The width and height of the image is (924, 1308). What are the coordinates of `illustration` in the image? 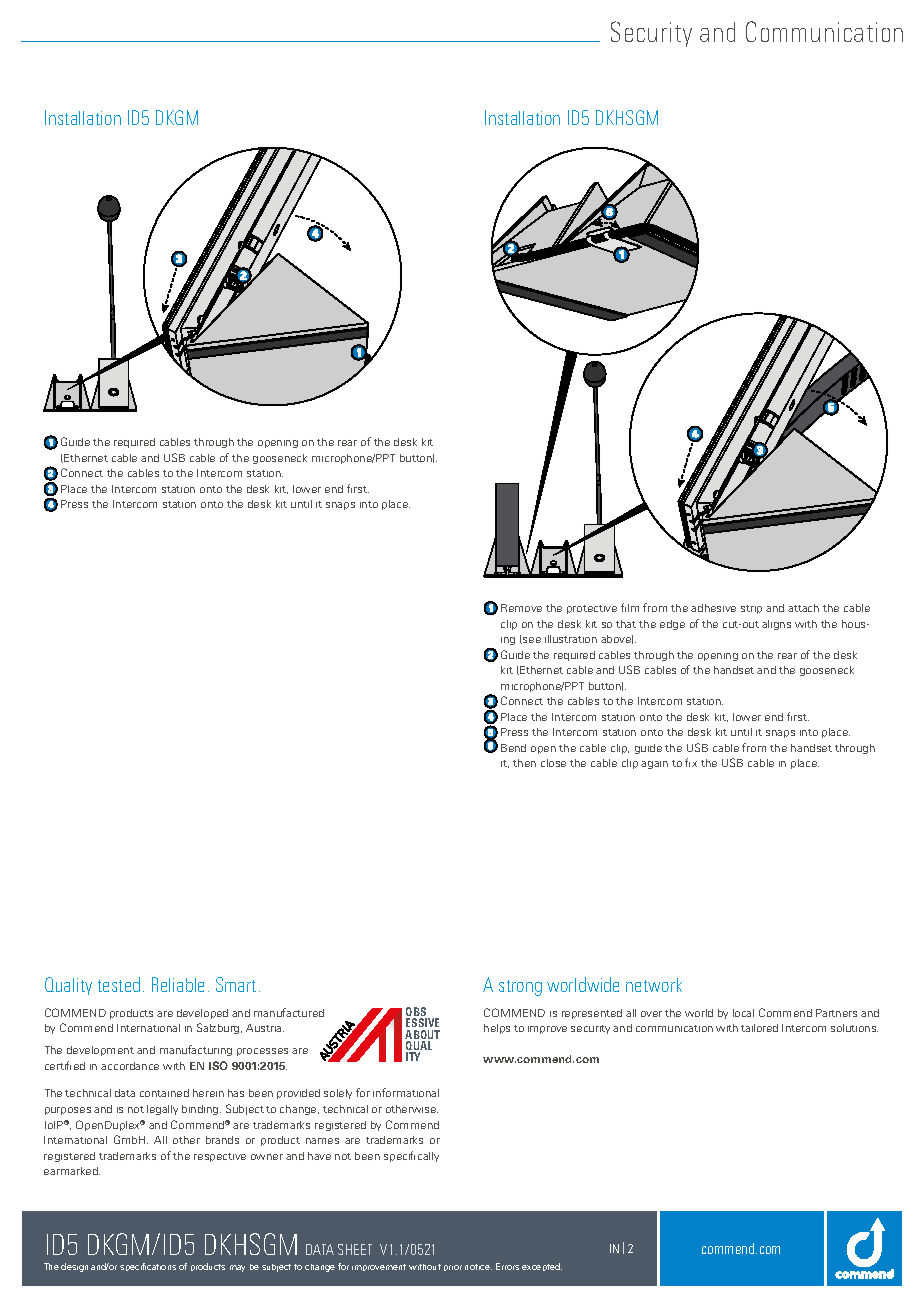 It's located at (571, 639).
